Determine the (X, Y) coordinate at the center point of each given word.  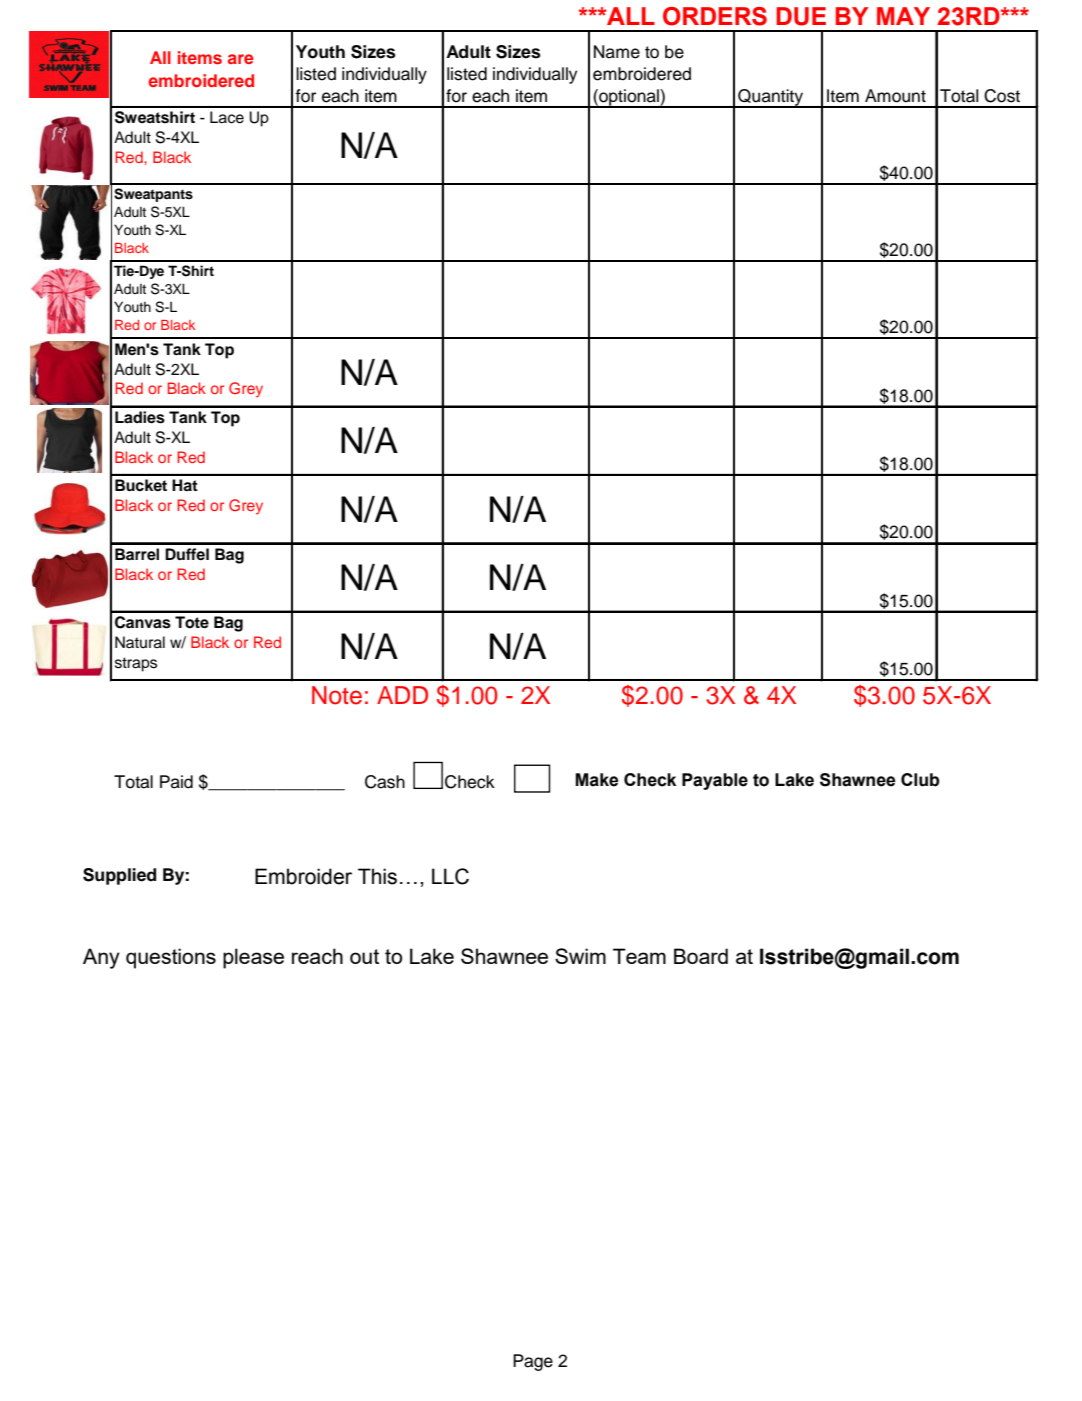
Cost (1002, 96)
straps (136, 664)
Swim (580, 956)
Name (617, 52)
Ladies (140, 417)
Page (533, 1362)
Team (639, 956)
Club (920, 780)
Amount (895, 96)
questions (171, 958)
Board (701, 956)
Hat (185, 485)
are (241, 59)
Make (597, 780)
